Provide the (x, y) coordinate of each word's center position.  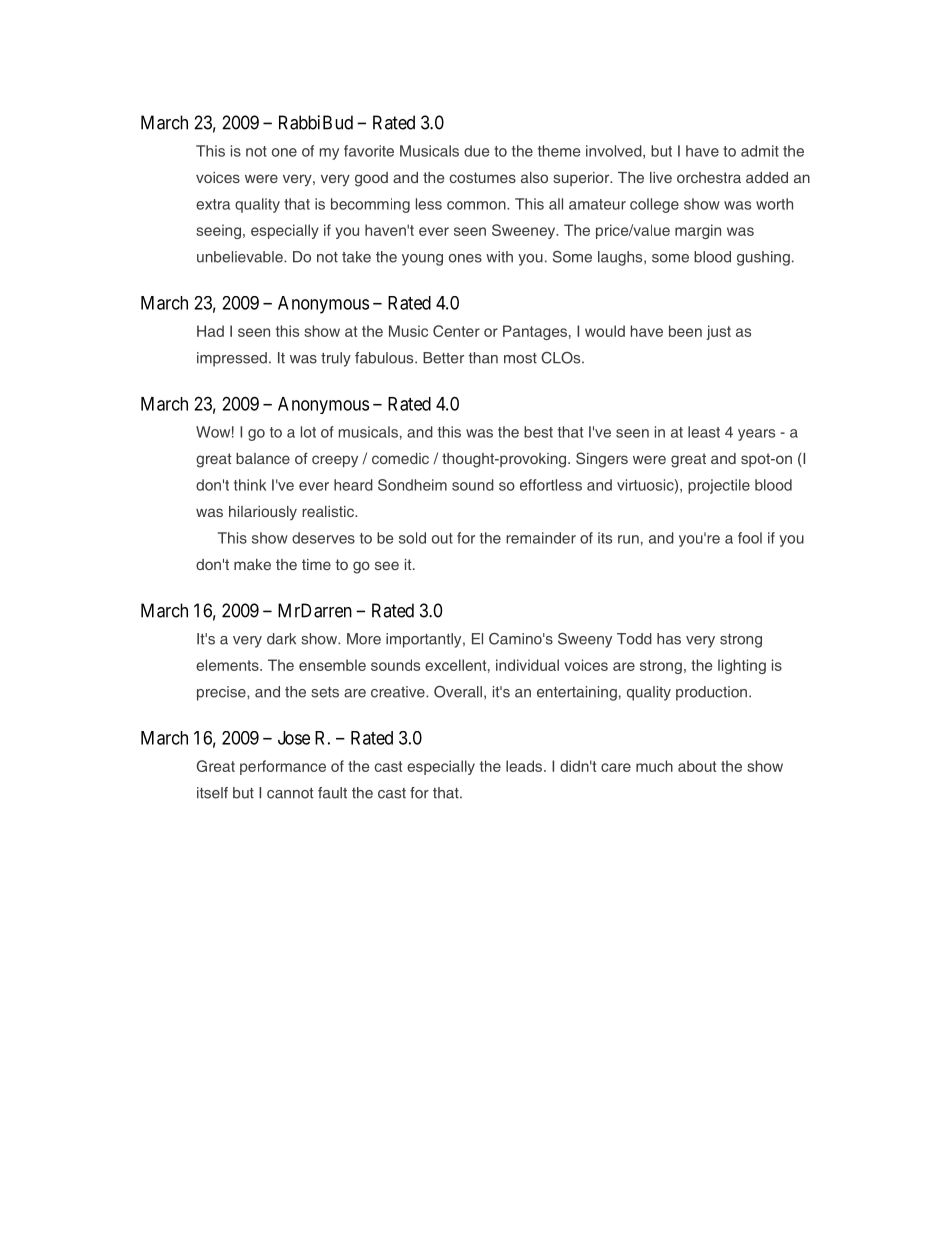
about (697, 766)
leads (525, 766)
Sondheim (412, 485)
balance (263, 458)
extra (213, 204)
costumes (483, 177)
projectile (719, 486)
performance (283, 767)
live (661, 177)
